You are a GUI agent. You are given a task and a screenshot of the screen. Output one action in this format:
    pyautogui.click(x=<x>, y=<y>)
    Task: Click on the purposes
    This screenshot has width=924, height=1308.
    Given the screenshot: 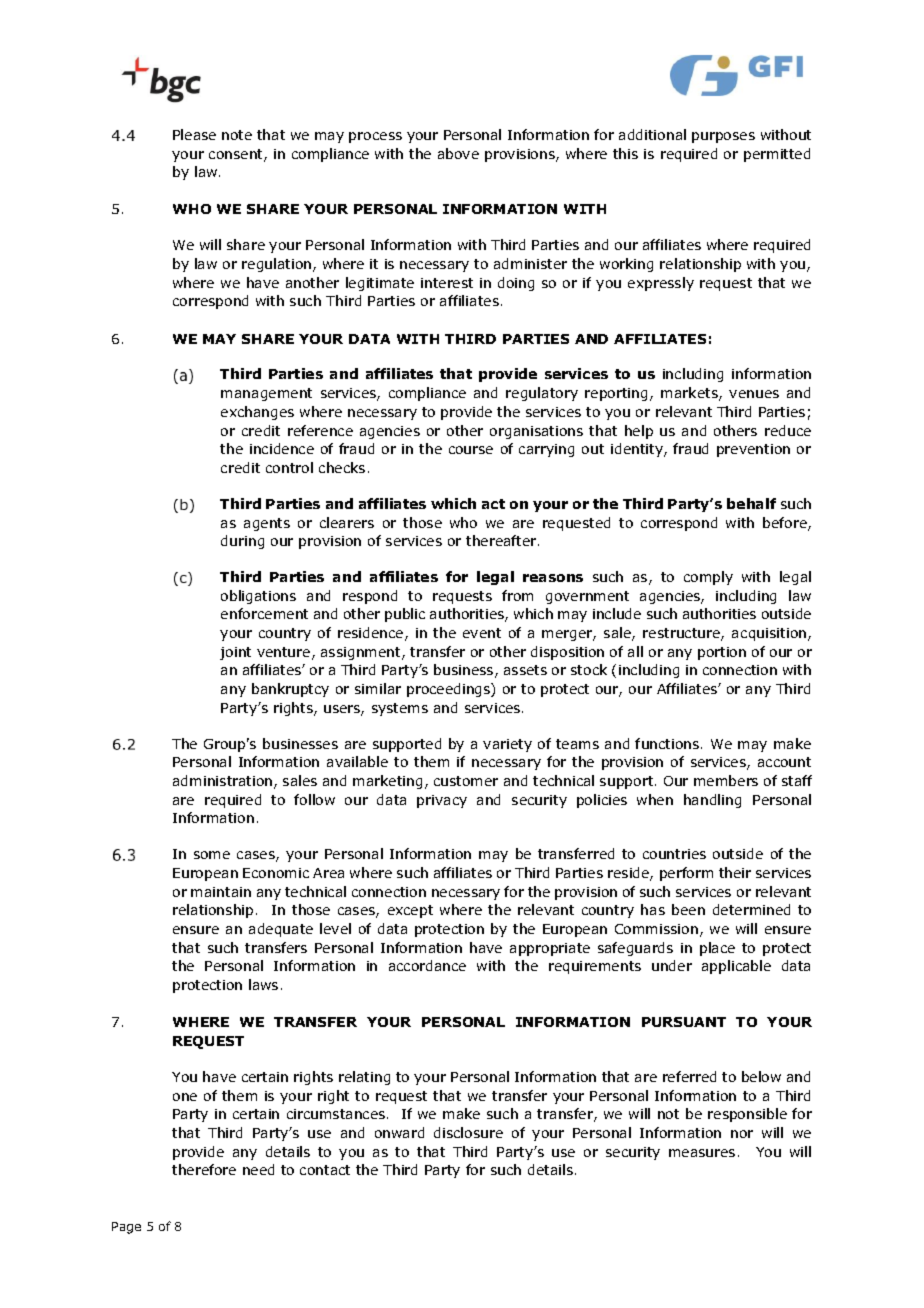 What is the action you would take?
    pyautogui.click(x=723, y=137)
